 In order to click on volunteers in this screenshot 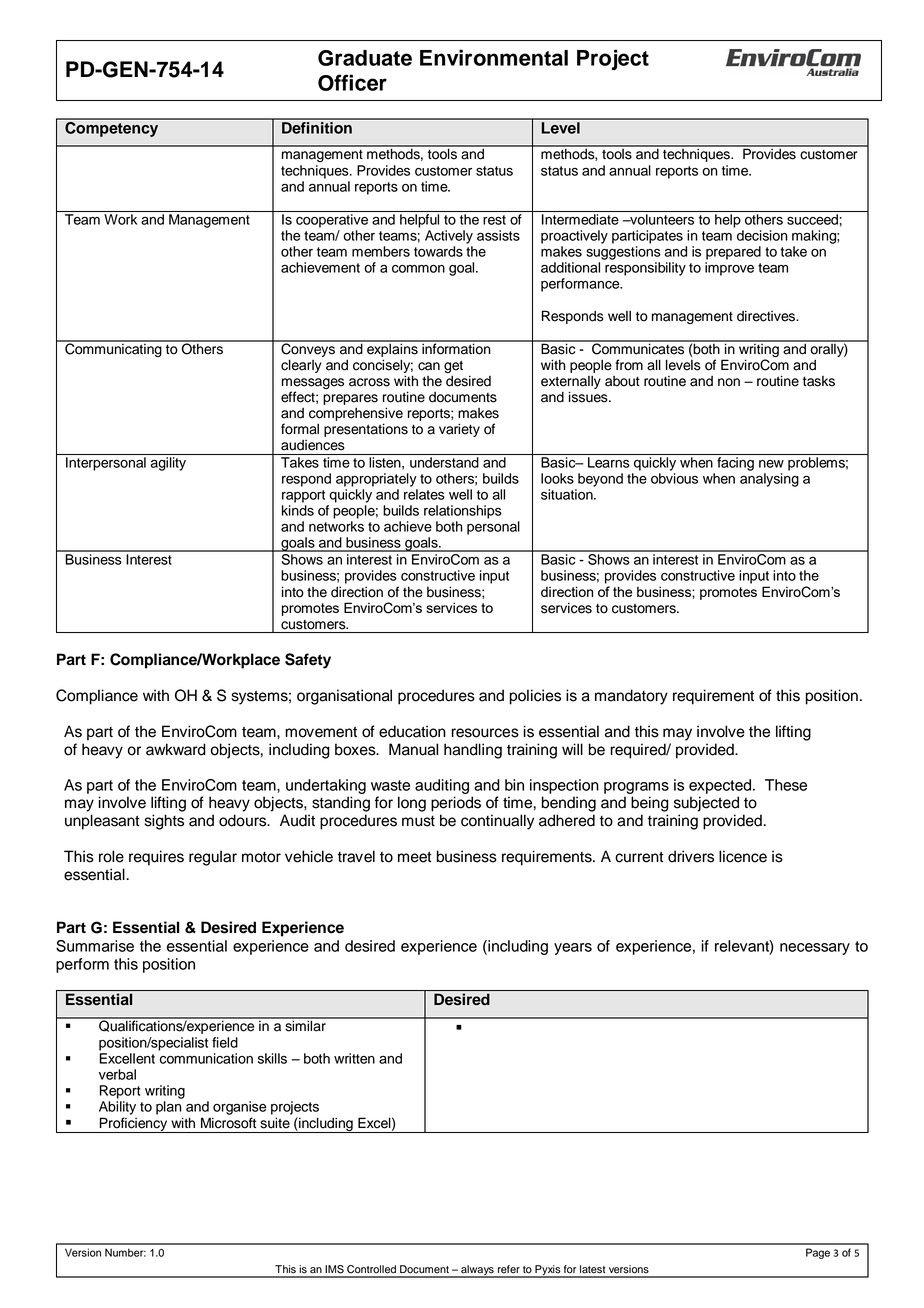, I will do `click(661, 219)`.
